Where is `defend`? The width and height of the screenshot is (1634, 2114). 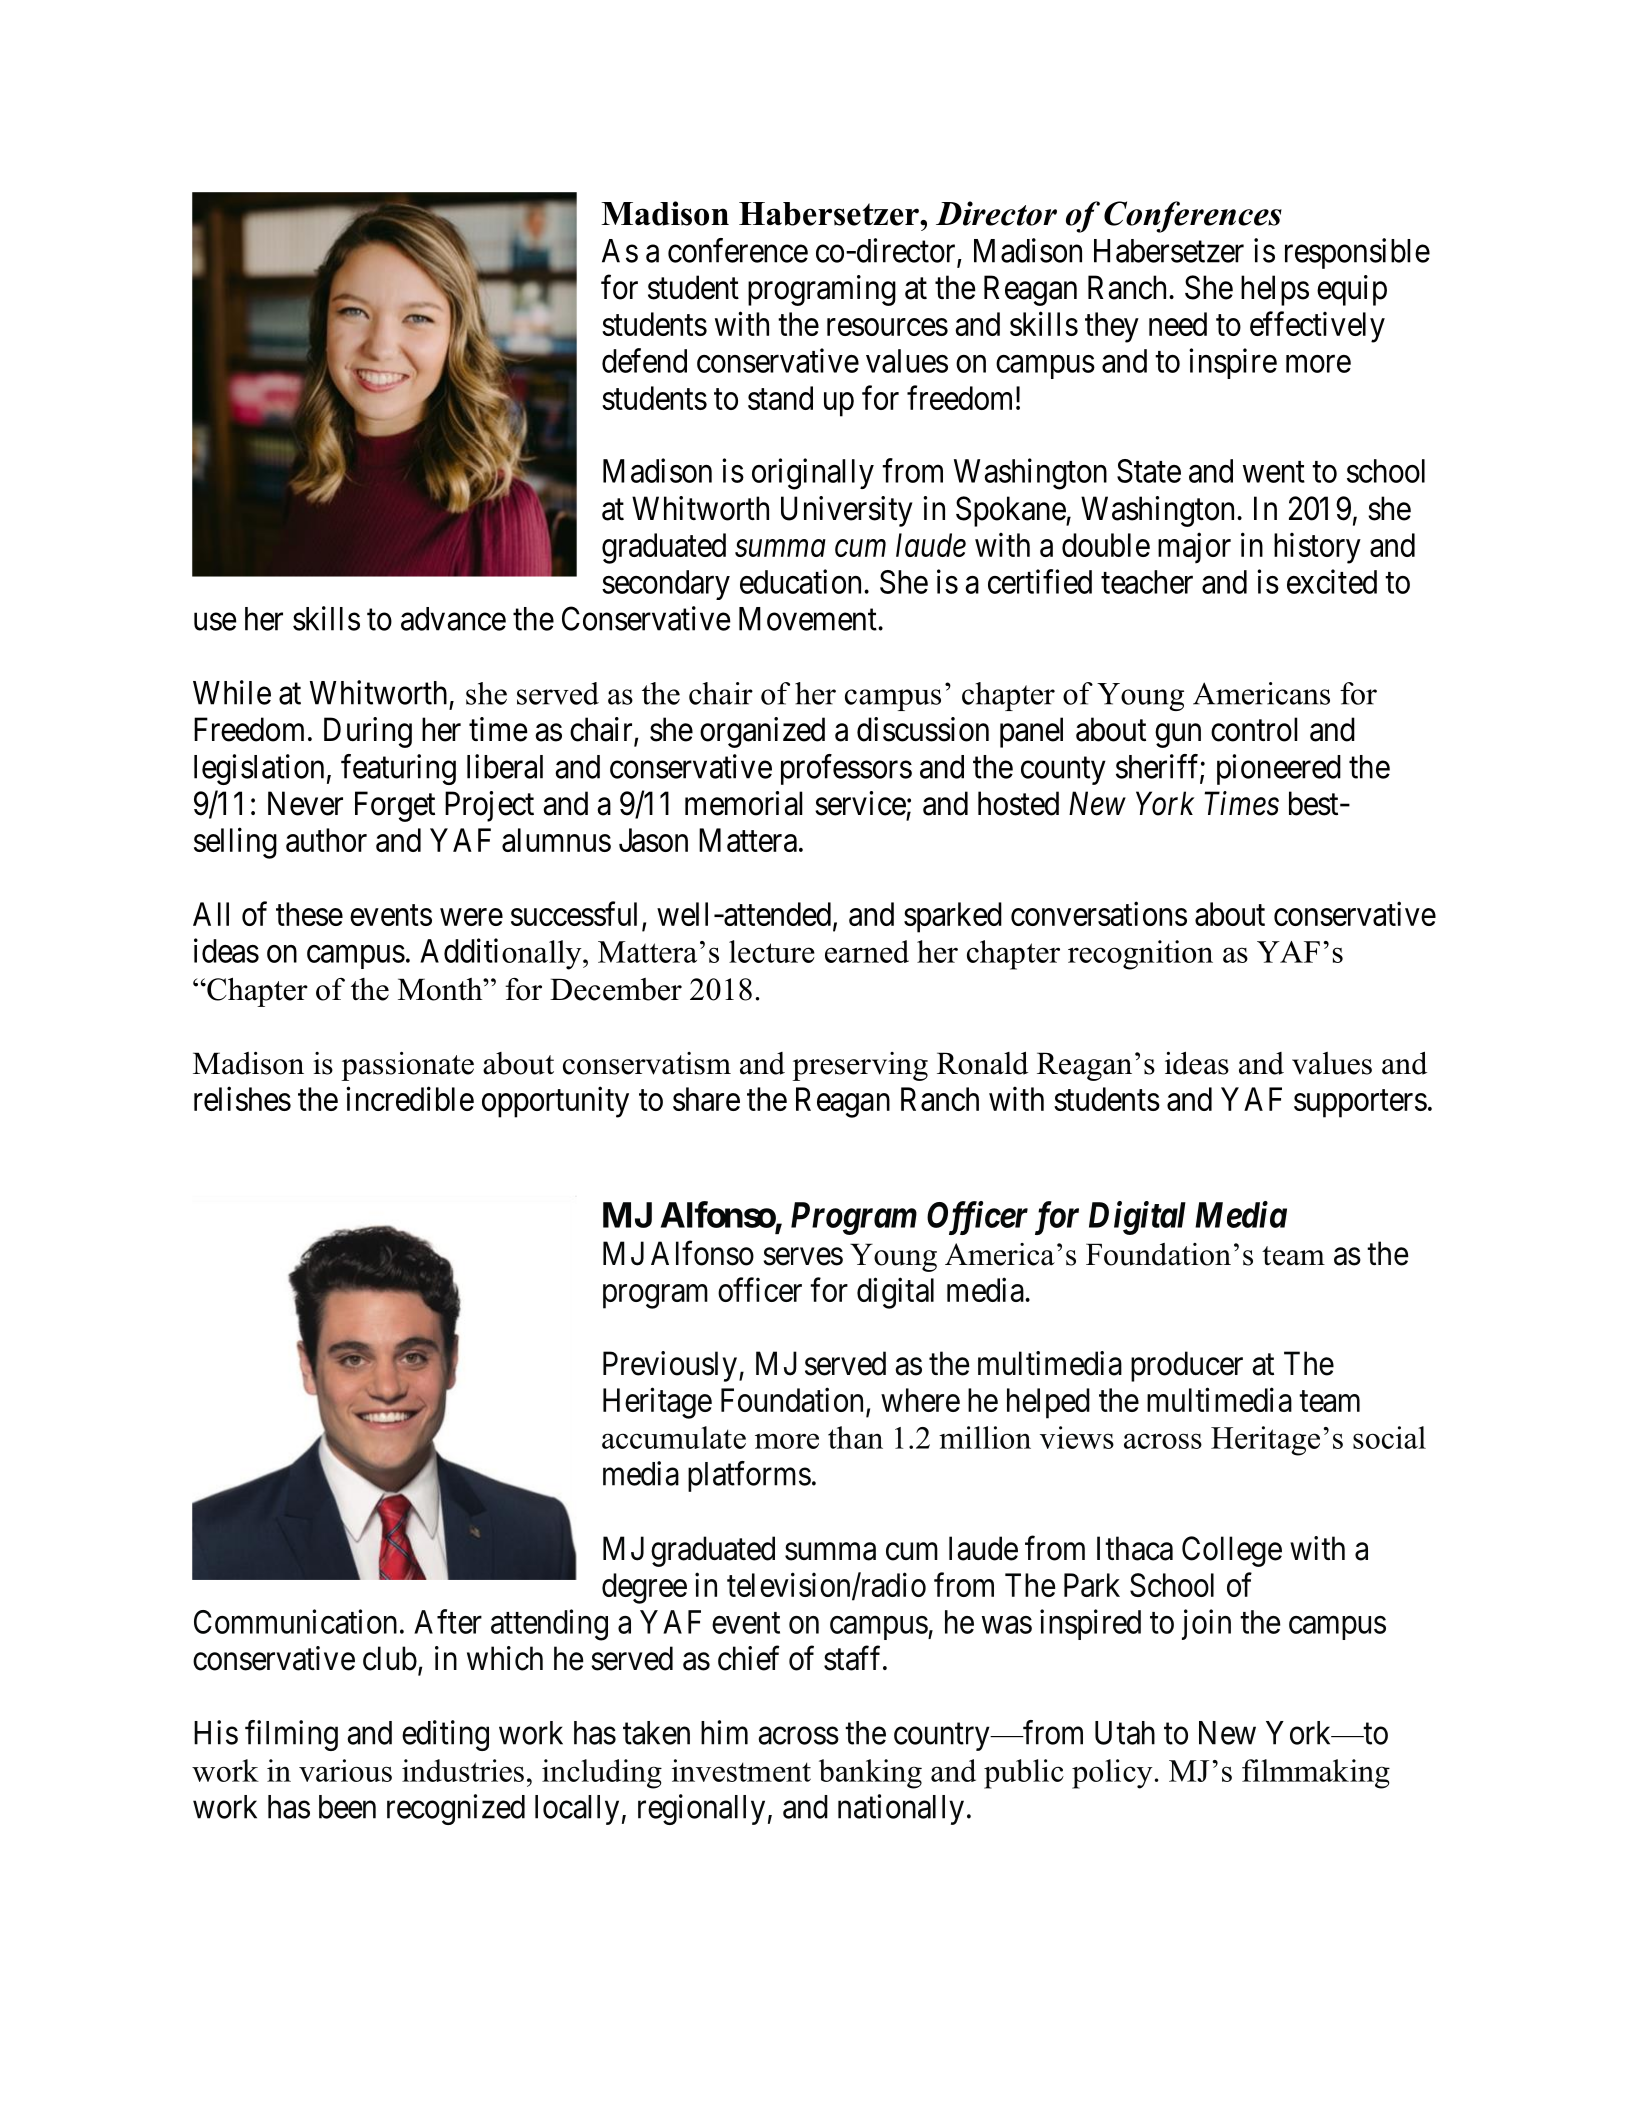
defend is located at coordinates (644, 360).
